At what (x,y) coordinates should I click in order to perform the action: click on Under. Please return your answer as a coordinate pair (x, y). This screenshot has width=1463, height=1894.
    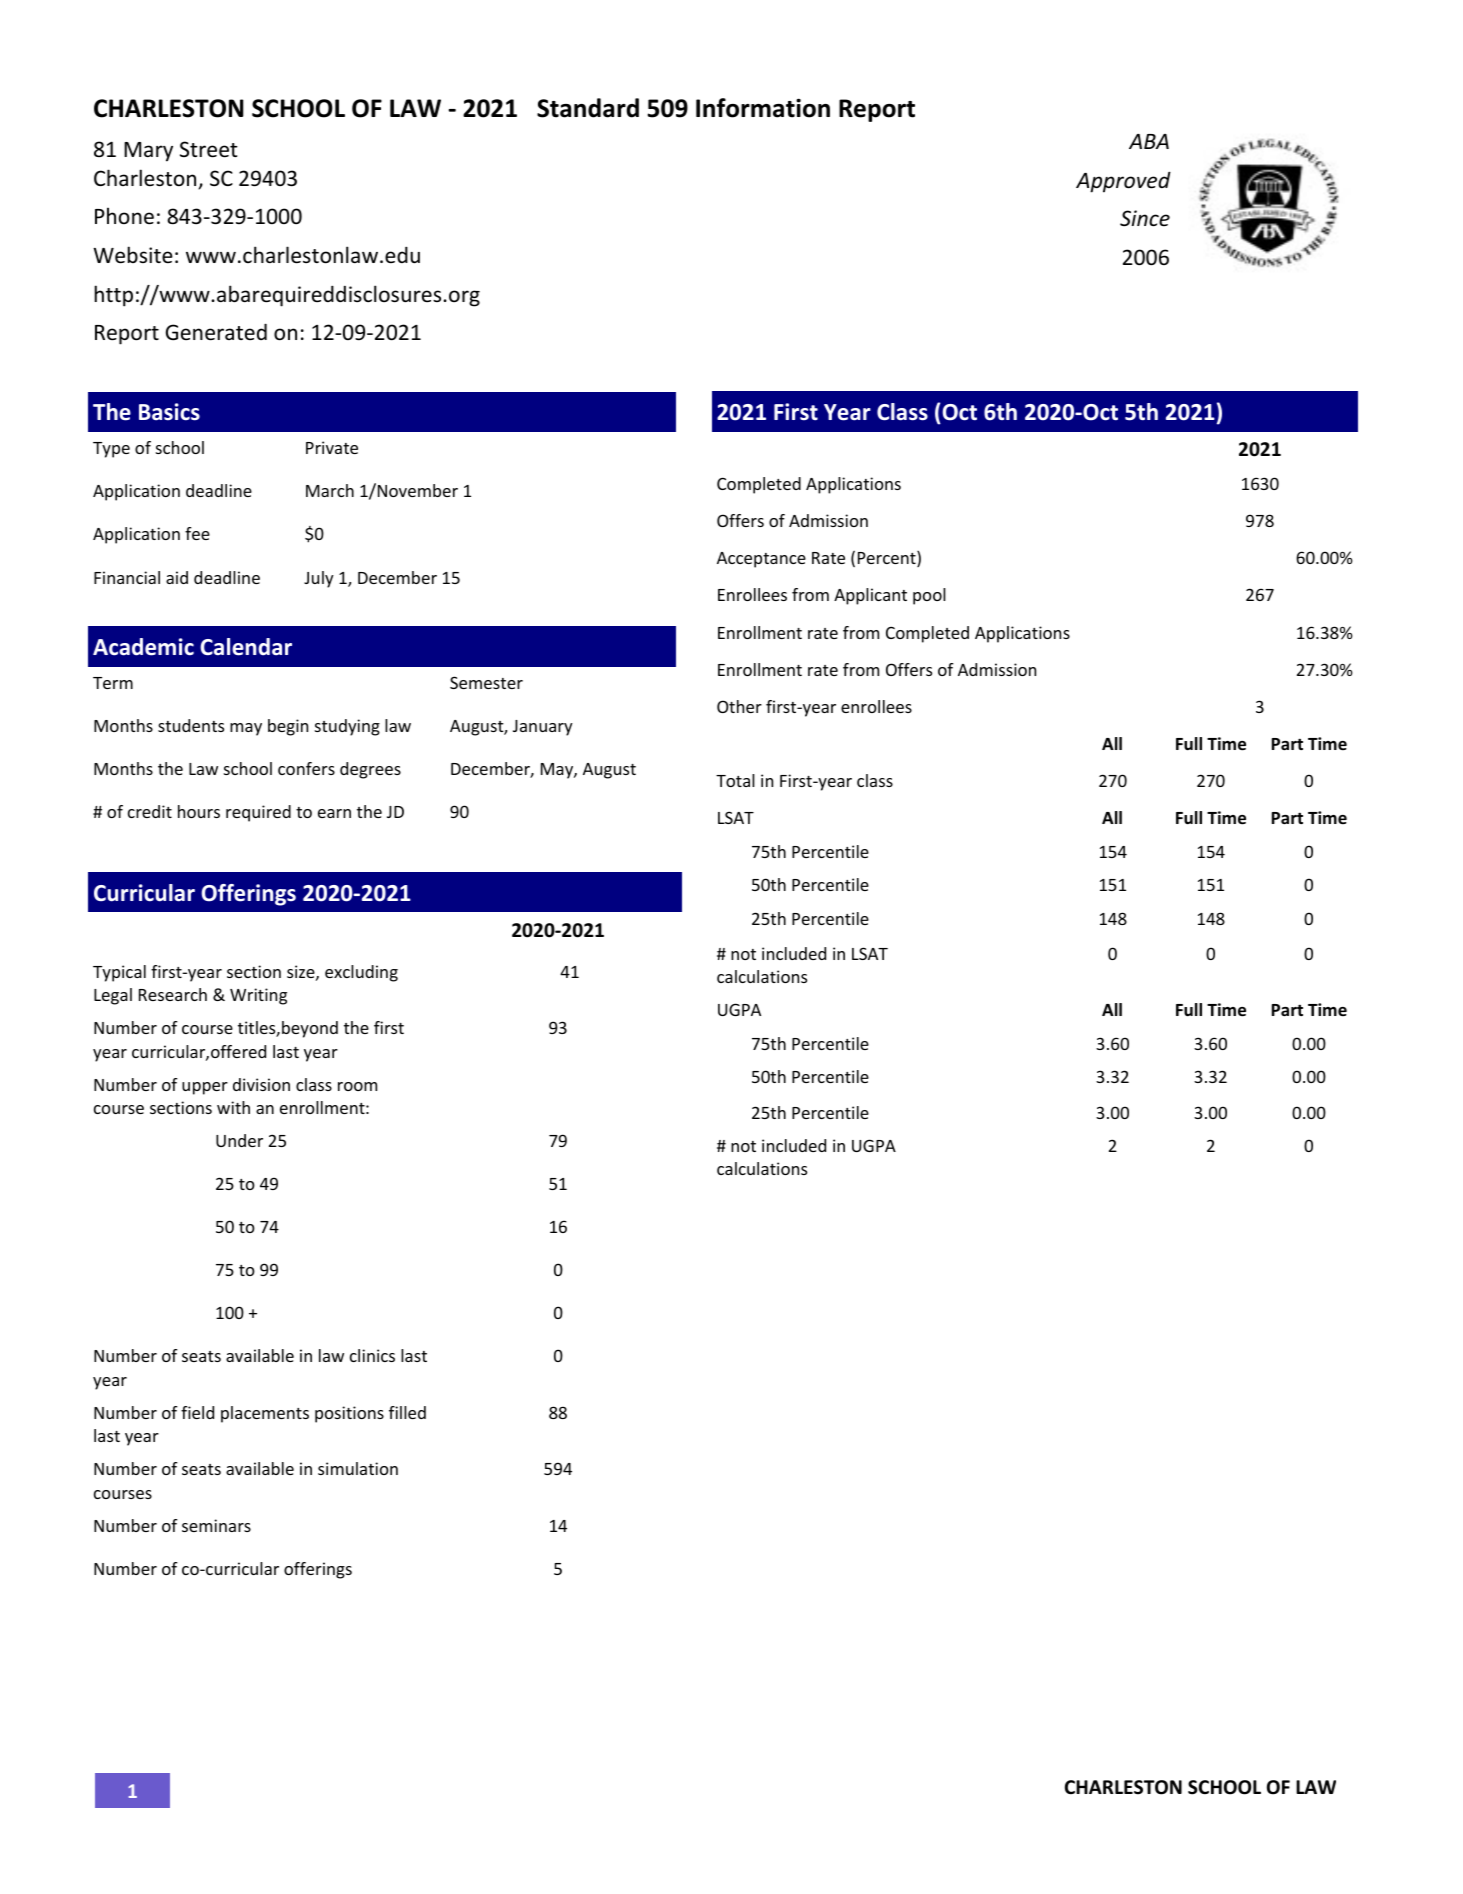
    Looking at the image, I should click on (239, 1140).
